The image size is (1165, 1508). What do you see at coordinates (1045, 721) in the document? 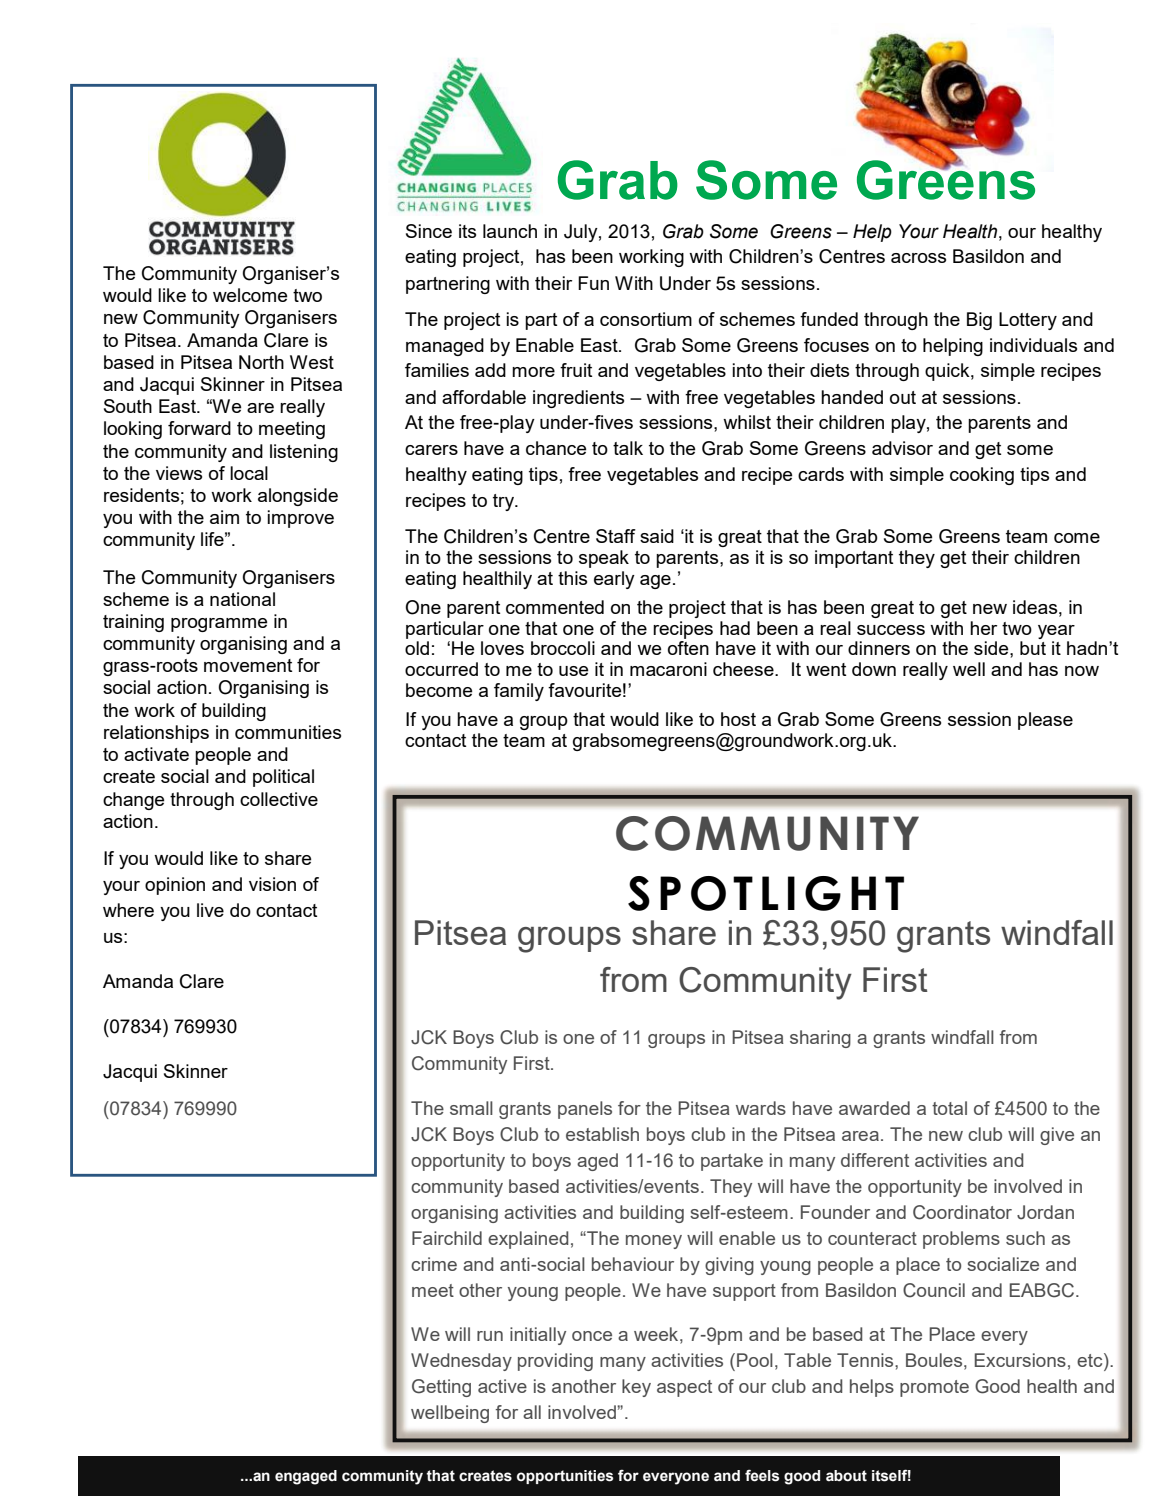
I see `please` at bounding box center [1045, 721].
